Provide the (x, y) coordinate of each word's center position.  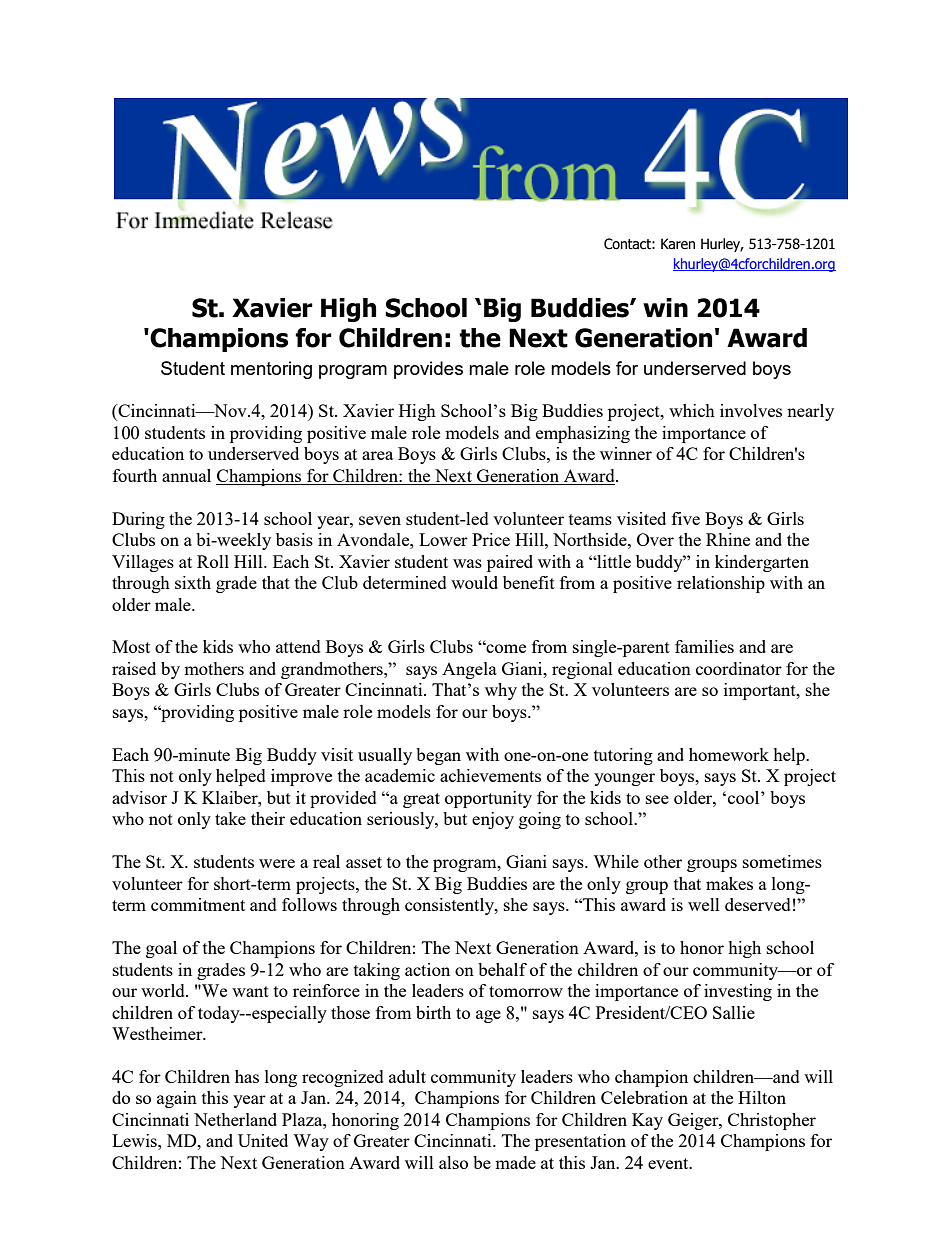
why (501, 691)
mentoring (271, 370)
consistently (450, 906)
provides (428, 370)
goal (161, 949)
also (453, 1162)
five (686, 518)
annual (186, 475)
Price (491, 539)
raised (134, 668)
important (761, 691)
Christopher (772, 1121)
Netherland (235, 1119)
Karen (678, 244)
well (704, 904)
